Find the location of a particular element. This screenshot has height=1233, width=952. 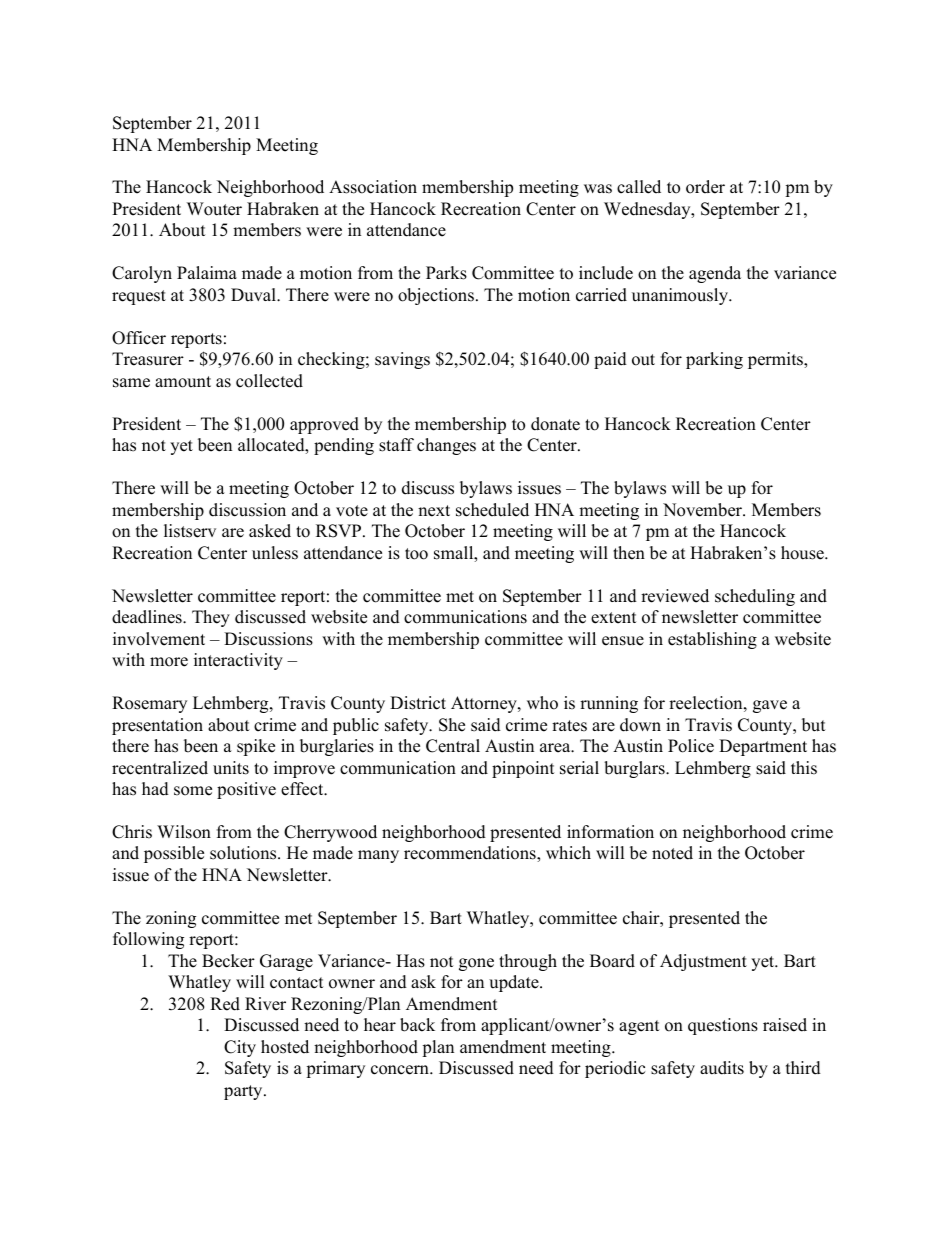

order is located at coordinates (705, 187).
